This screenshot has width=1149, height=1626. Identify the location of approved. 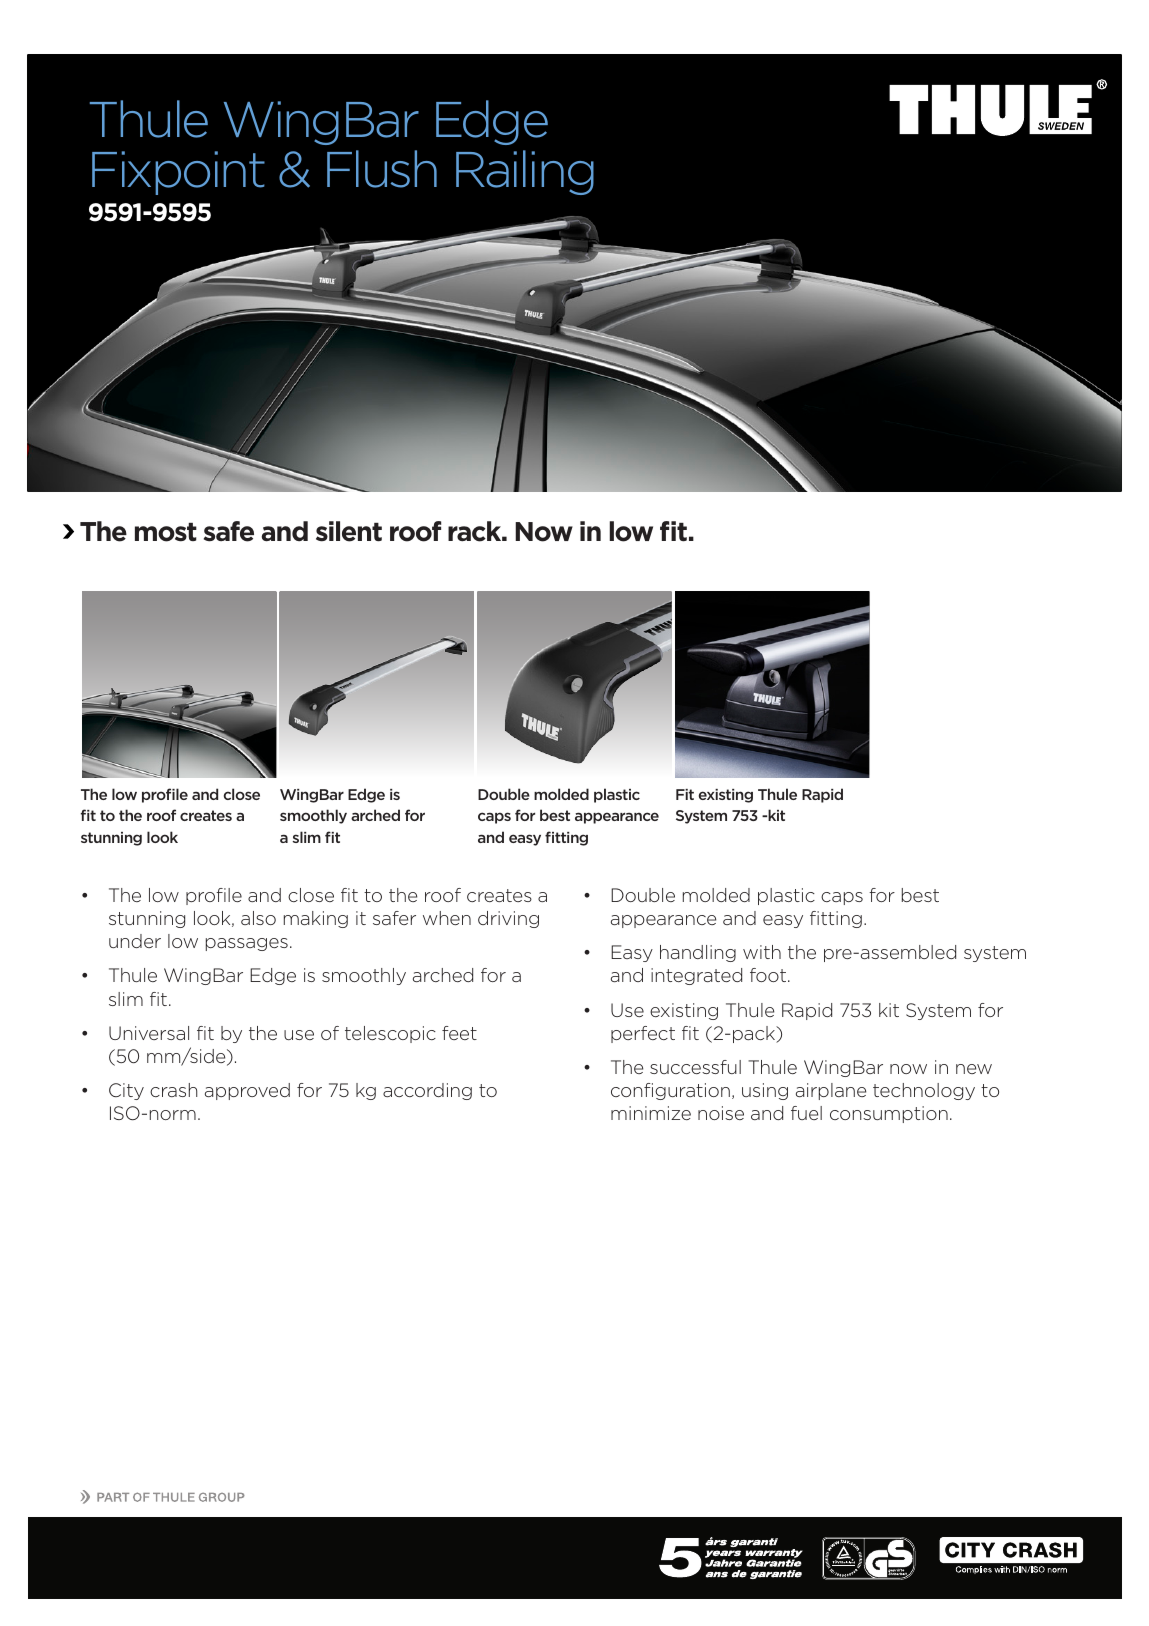
(247, 1091).
